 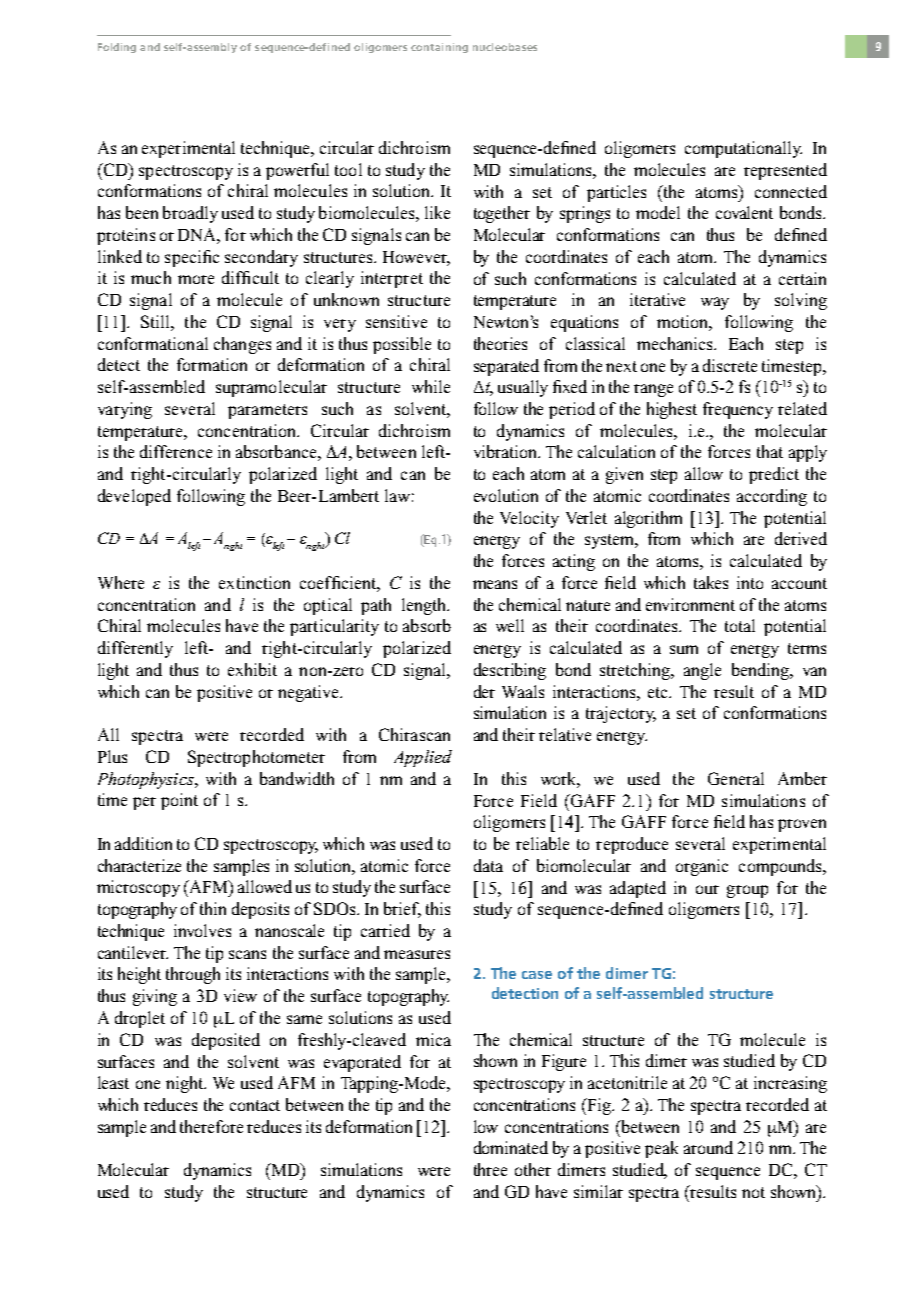 What do you see at coordinates (490, 1169) in the screenshot?
I see `three` at bounding box center [490, 1169].
